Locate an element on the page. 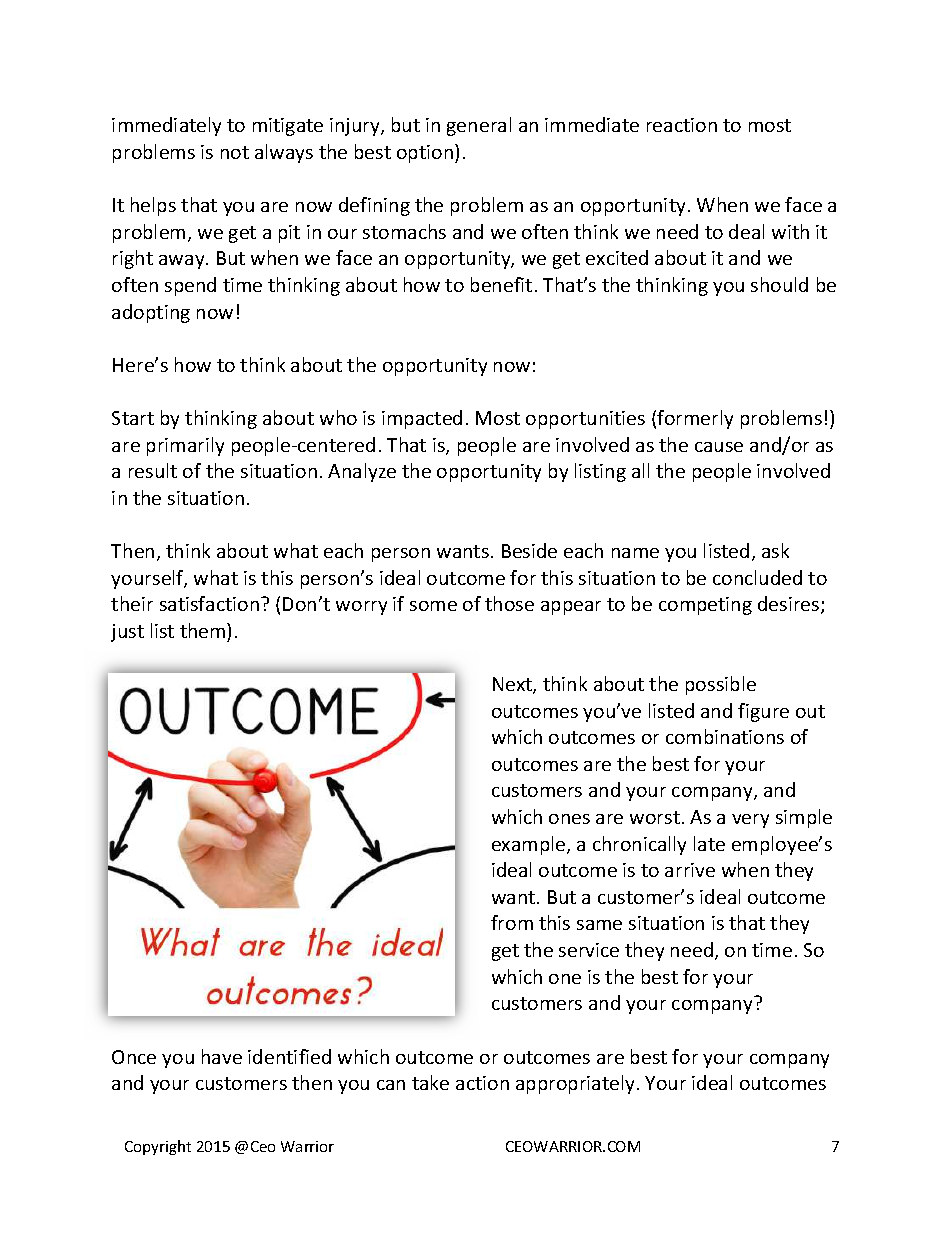 The image size is (952, 1233). with is located at coordinates (790, 231).
